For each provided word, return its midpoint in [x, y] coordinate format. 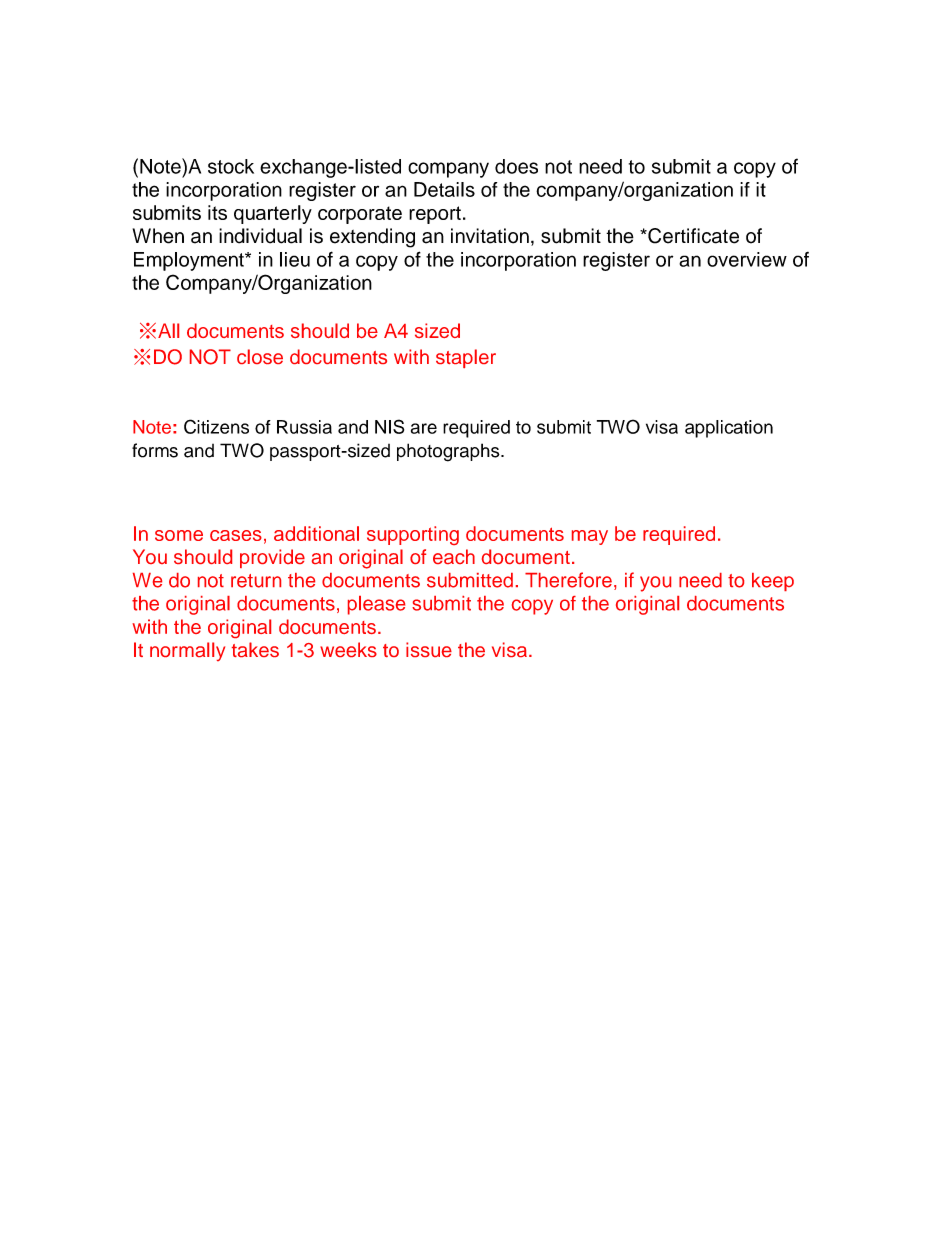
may [590, 537]
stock [231, 166]
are [424, 428]
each [454, 556]
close [260, 356]
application [729, 429]
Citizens [216, 426]
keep [773, 582]
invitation [490, 236]
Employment [190, 261]
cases [236, 535]
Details [444, 189]
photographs [449, 452]
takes [255, 649]
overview [747, 259]
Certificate [692, 236]
